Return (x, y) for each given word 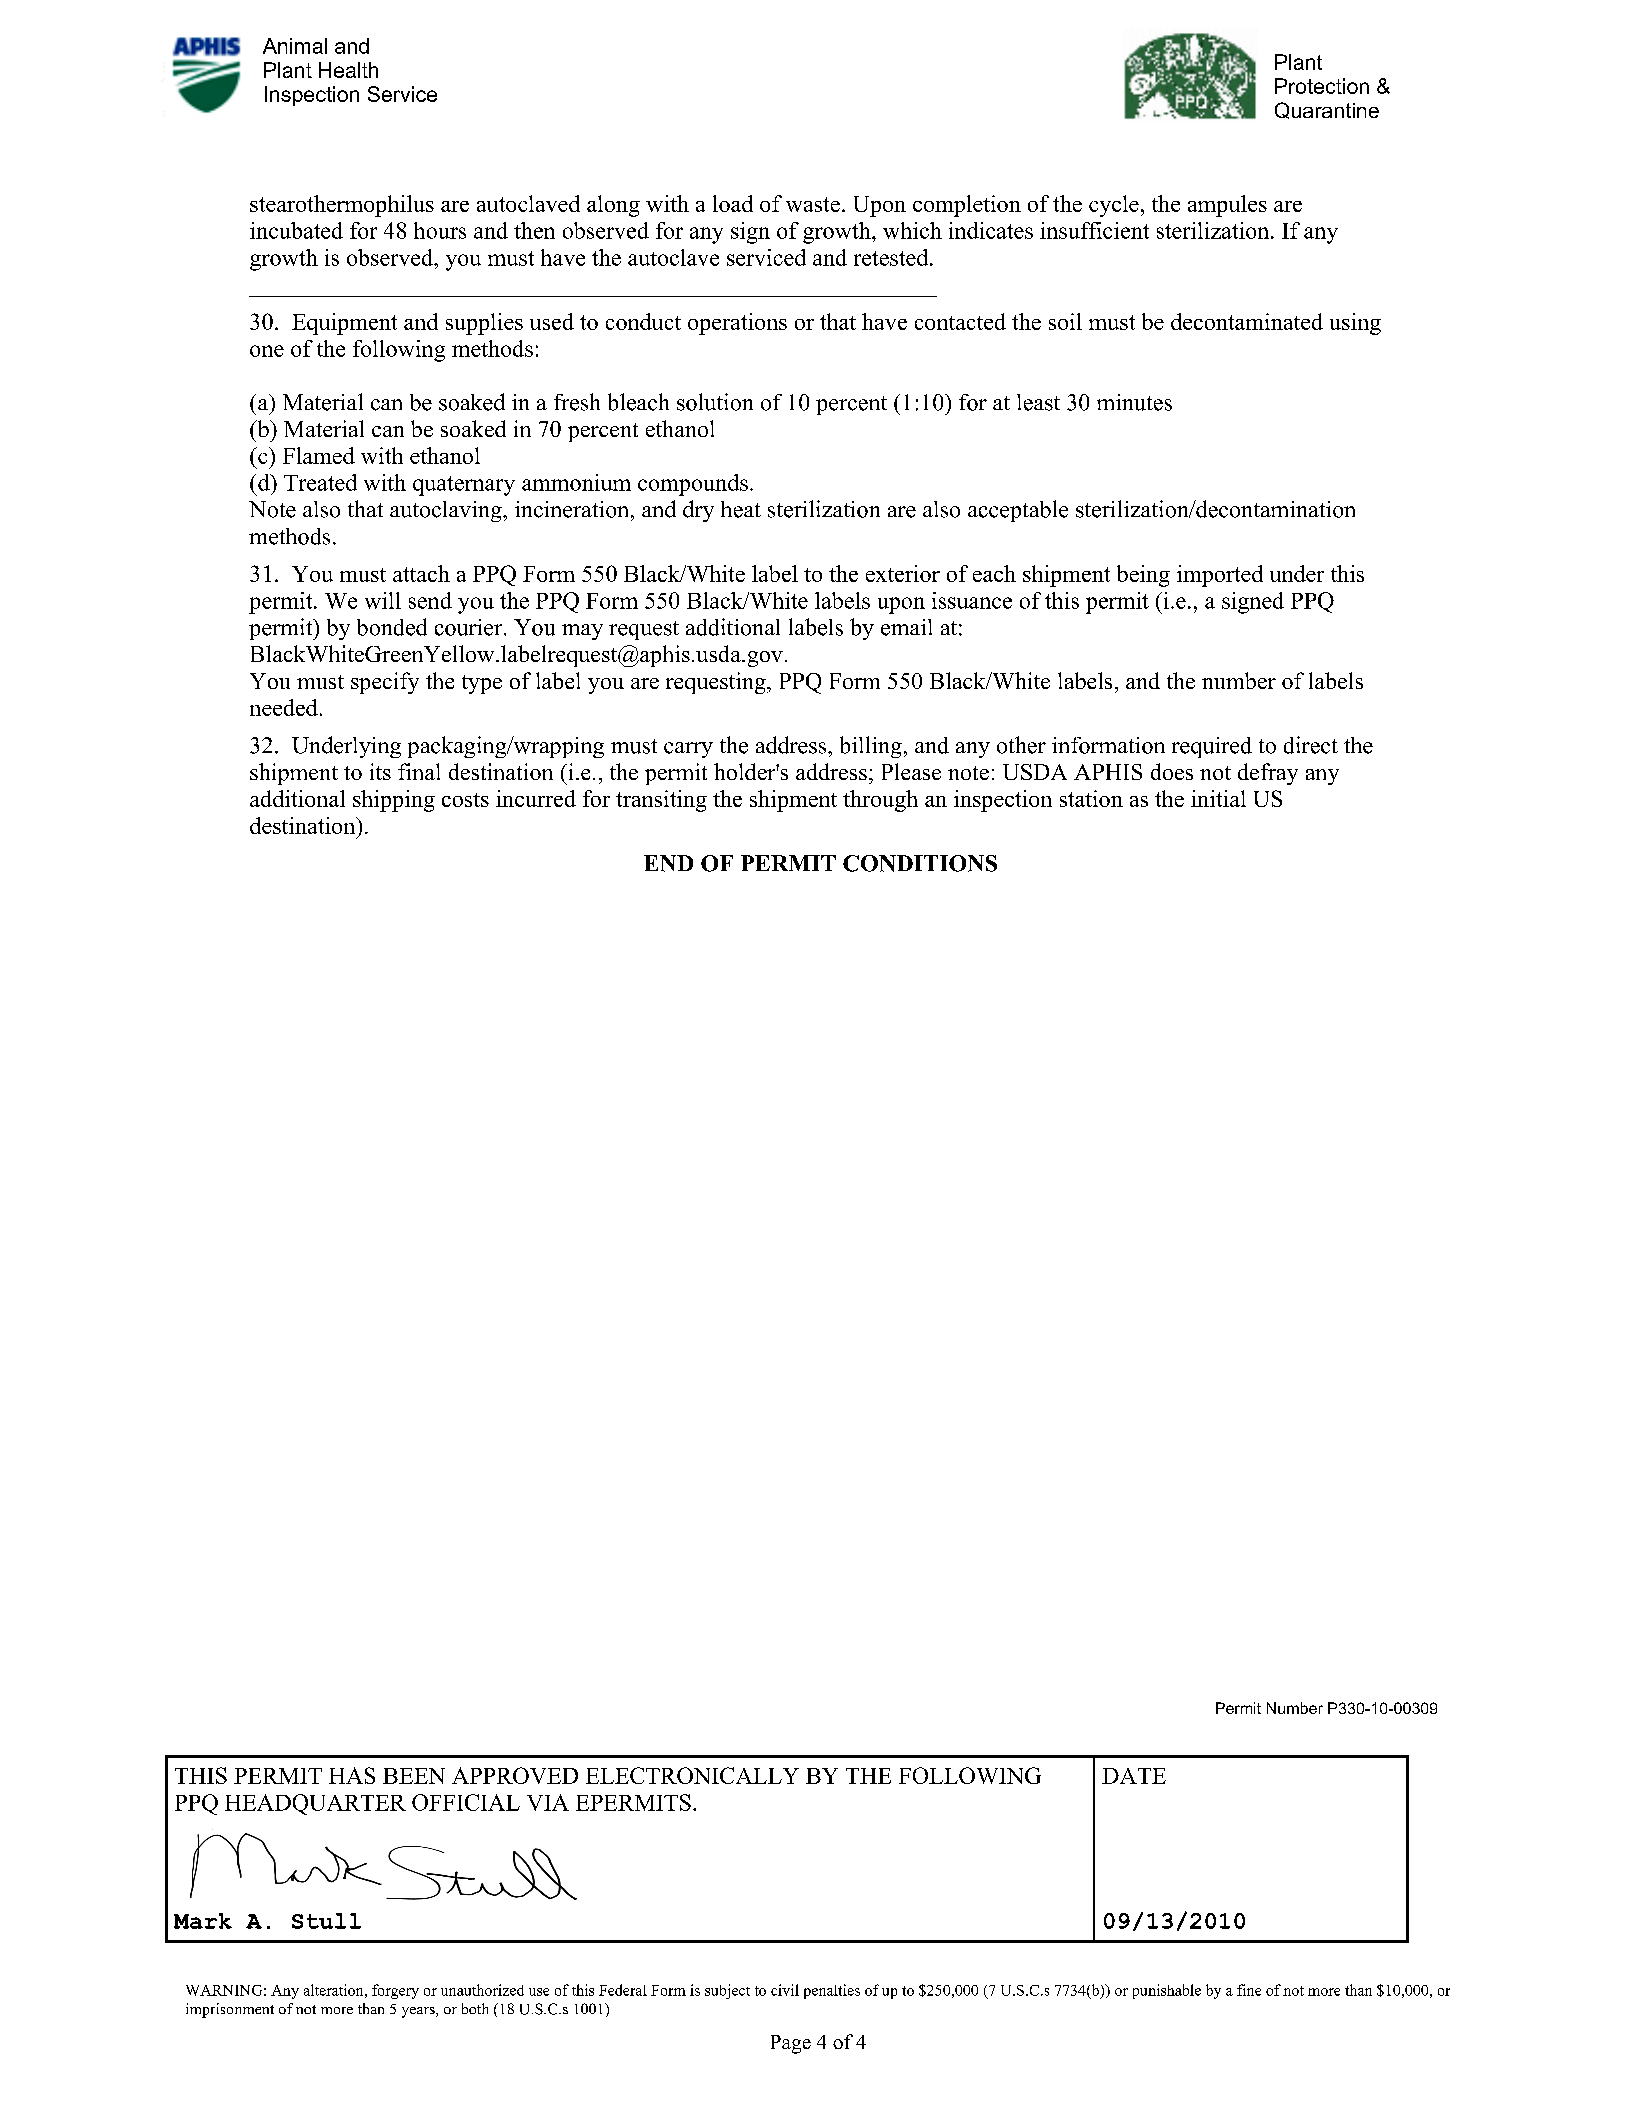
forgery (395, 1991)
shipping (394, 801)
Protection (1322, 86)
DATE (1134, 1776)
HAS (352, 1775)
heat (741, 509)
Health (348, 70)
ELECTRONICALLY (692, 1775)
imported (1220, 576)
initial (1218, 798)
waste (813, 204)
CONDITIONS (920, 863)
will (383, 600)
